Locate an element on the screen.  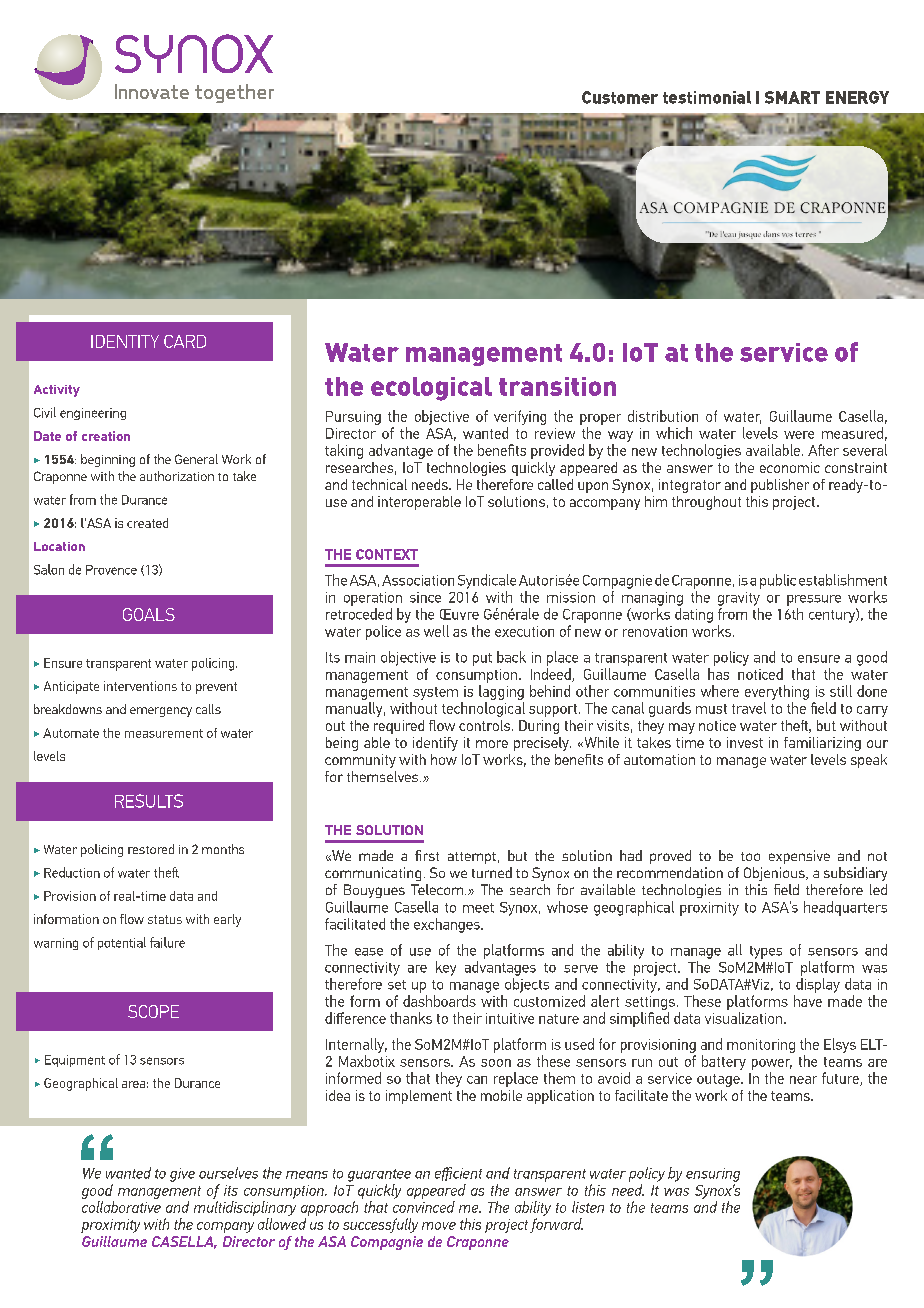
Customer is located at coordinates (620, 97).
